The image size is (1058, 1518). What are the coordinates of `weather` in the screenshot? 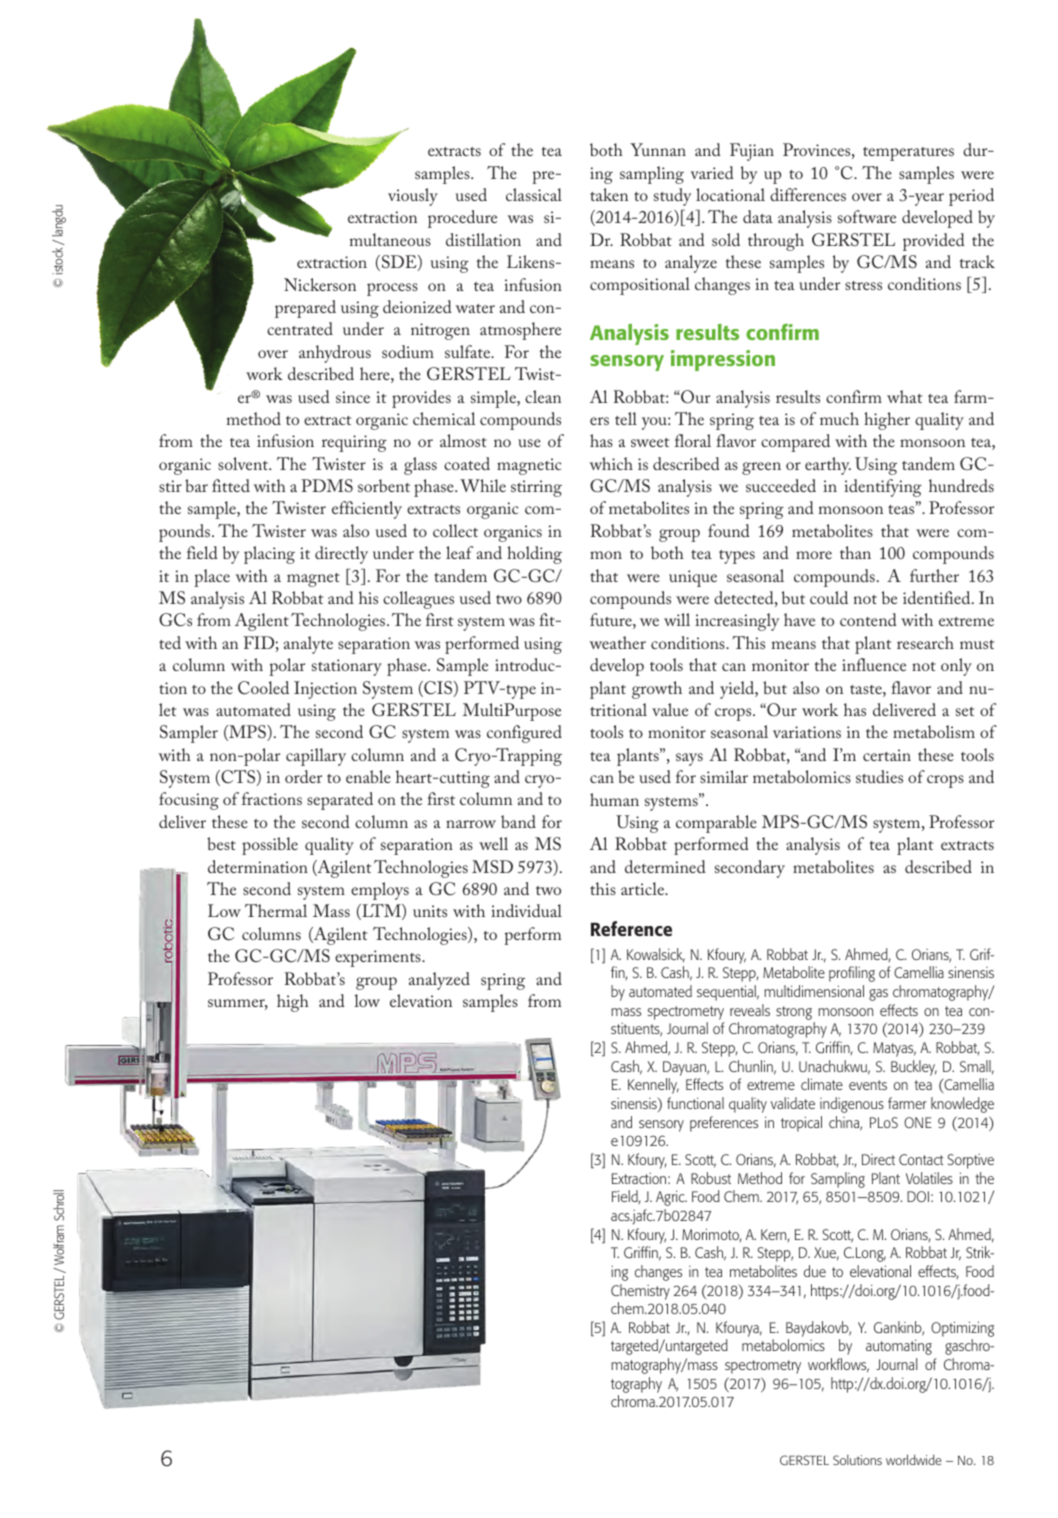 It's located at (617, 642).
